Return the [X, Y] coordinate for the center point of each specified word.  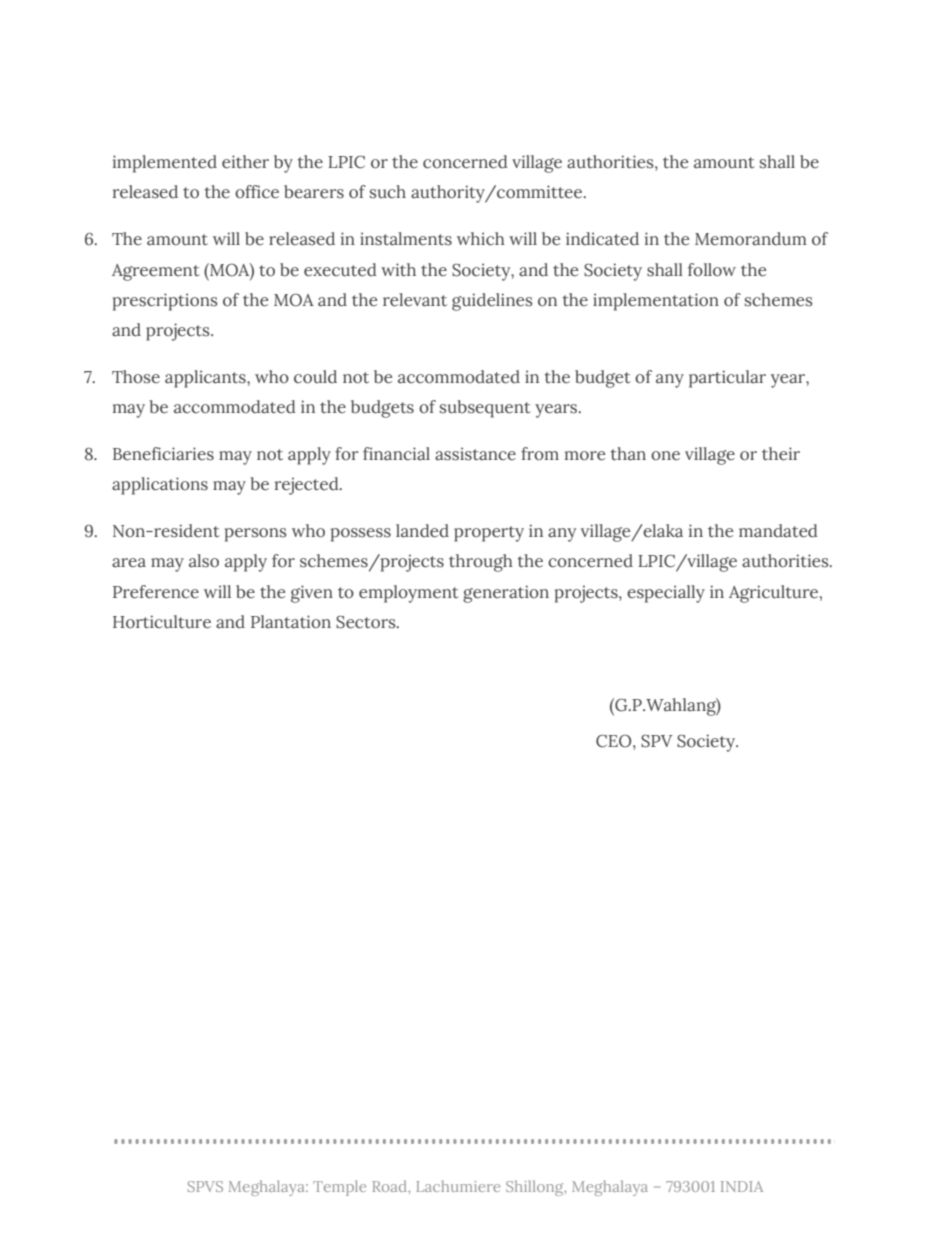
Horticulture [162, 622]
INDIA [742, 1186]
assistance [475, 454]
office [257, 192]
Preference [156, 592]
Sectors [367, 622]
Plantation [291, 622]
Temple [339, 1188]
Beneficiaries [163, 454]
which [481, 239]
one [665, 456]
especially [666, 594]
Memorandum [751, 239]
